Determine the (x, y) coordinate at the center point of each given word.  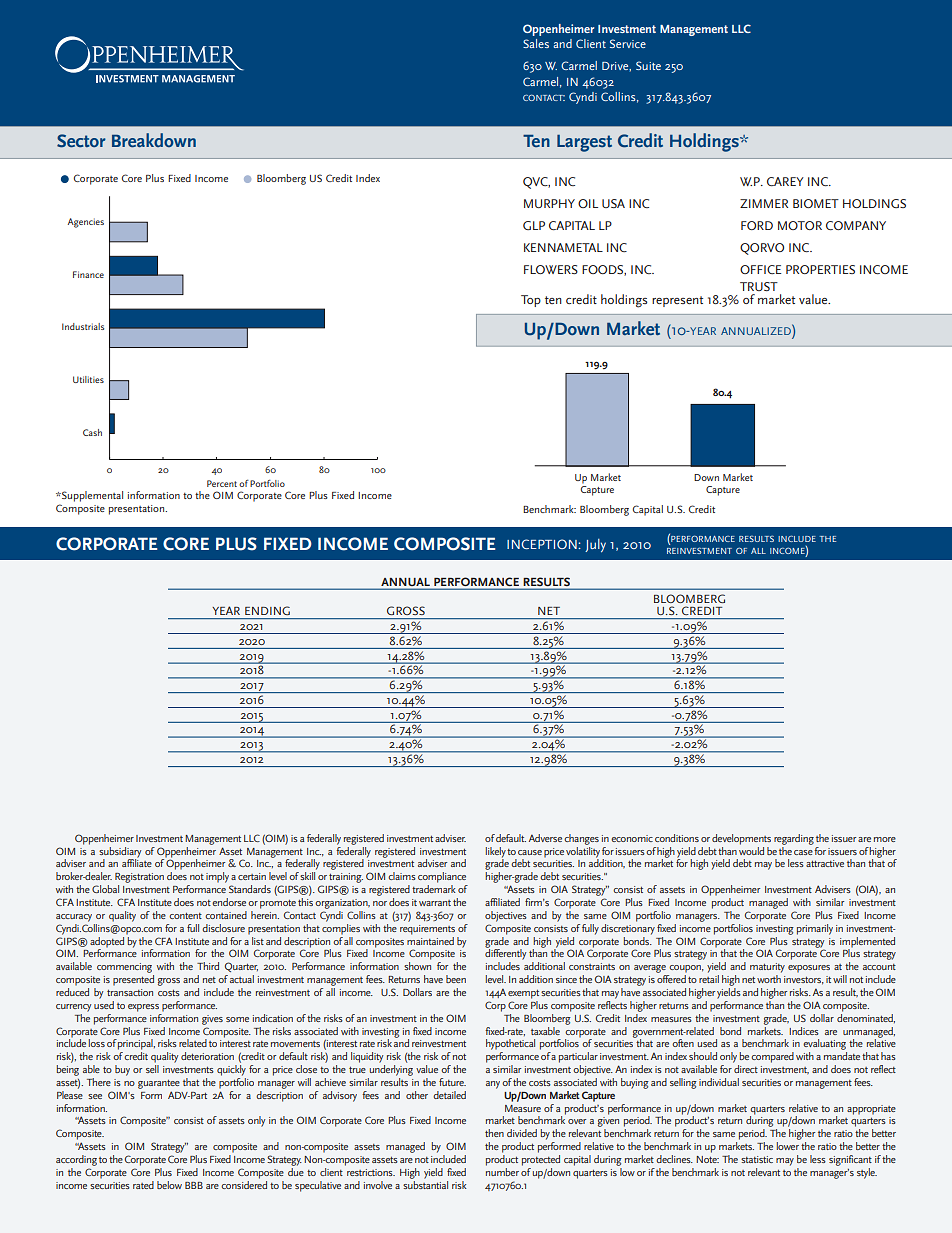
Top (531, 301)
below (169, 1185)
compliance (442, 877)
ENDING (267, 610)
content (185, 916)
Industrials (83, 326)
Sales (536, 43)
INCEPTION (543, 544)
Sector (81, 141)
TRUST (759, 286)
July (595, 545)
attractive (825, 863)
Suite (648, 65)
